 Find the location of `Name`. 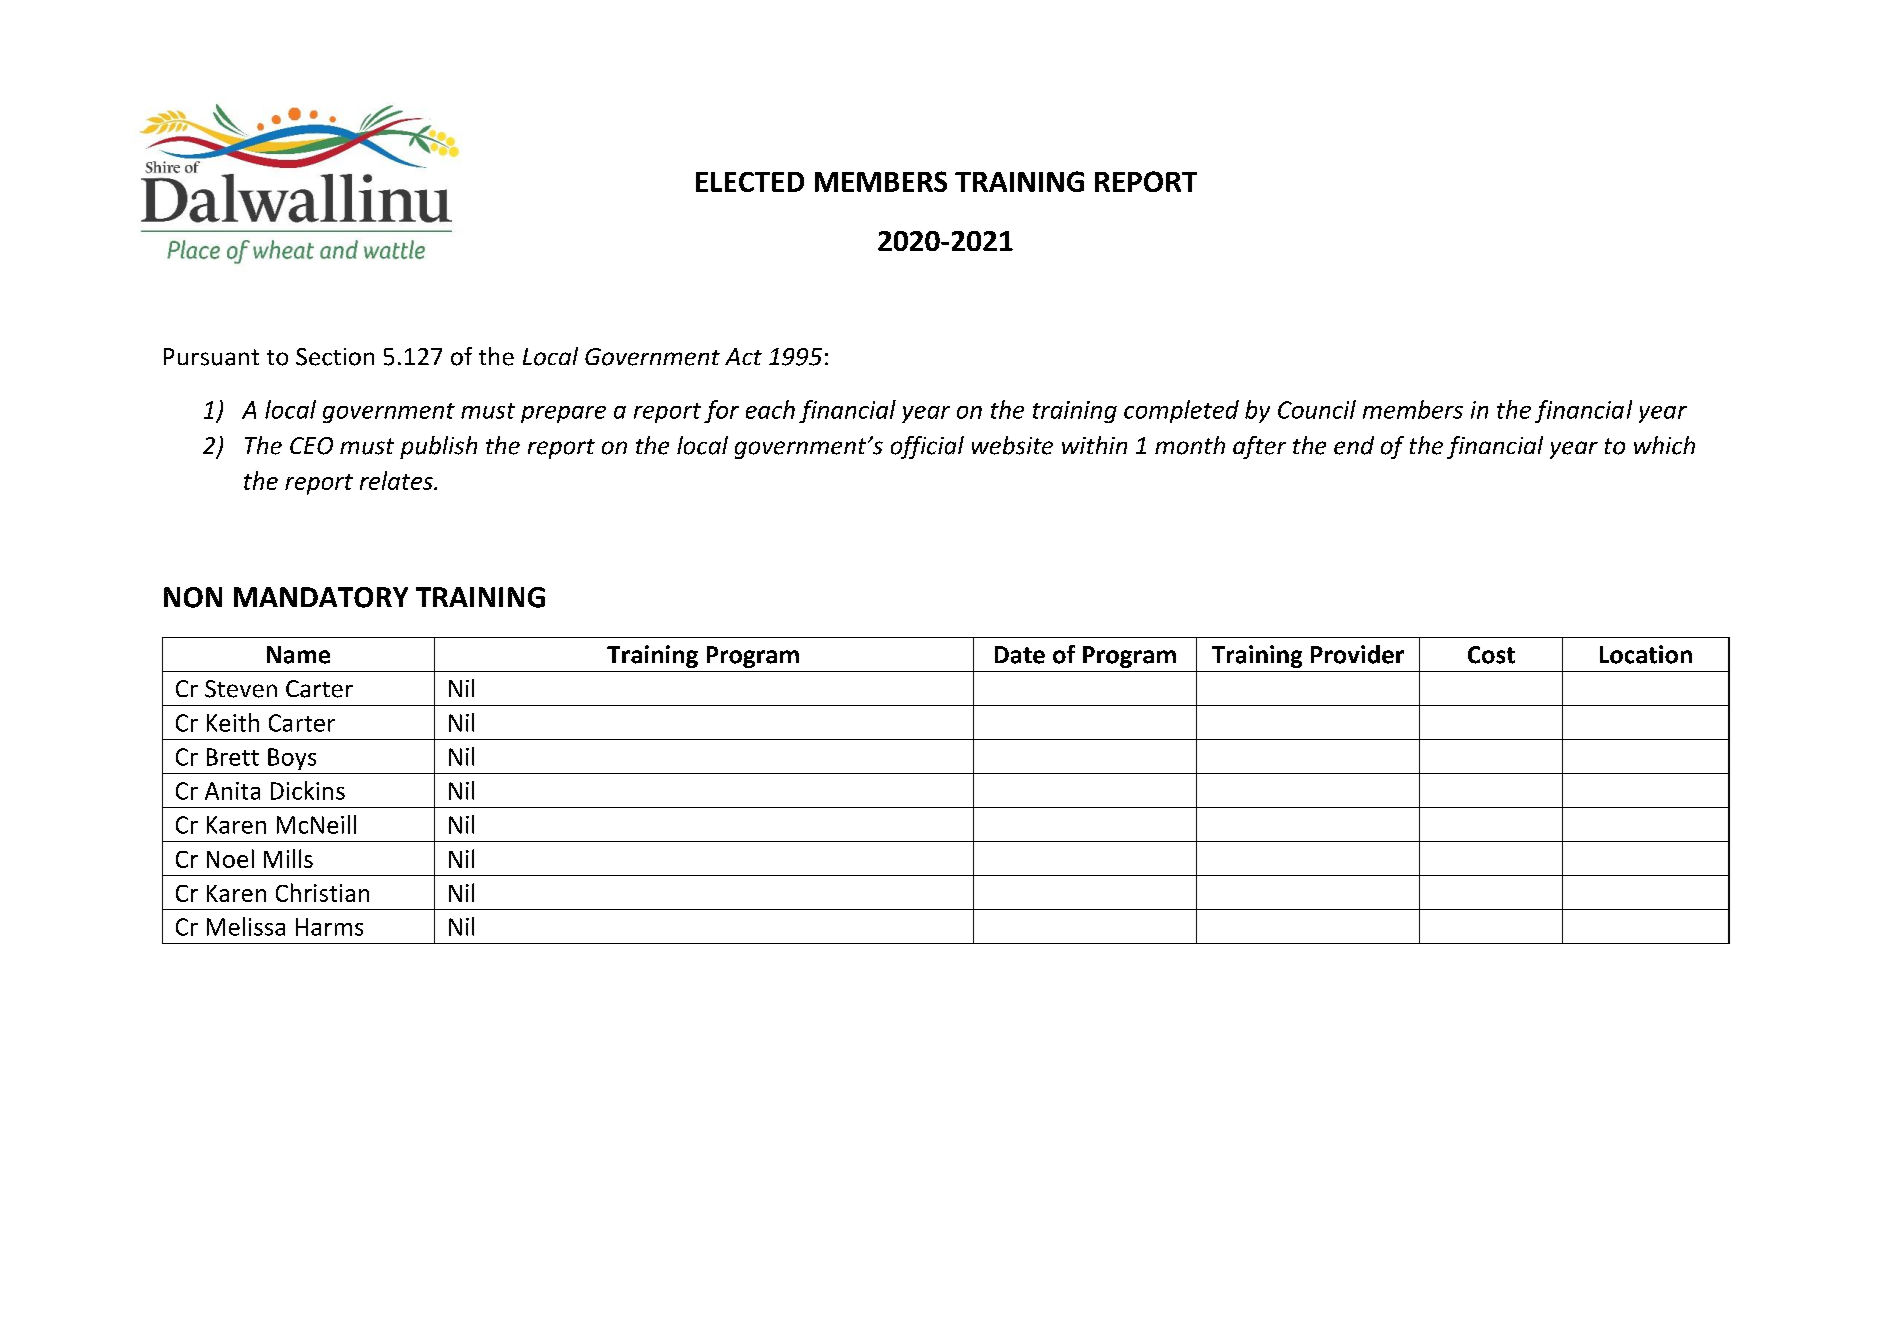

Name is located at coordinates (298, 655).
